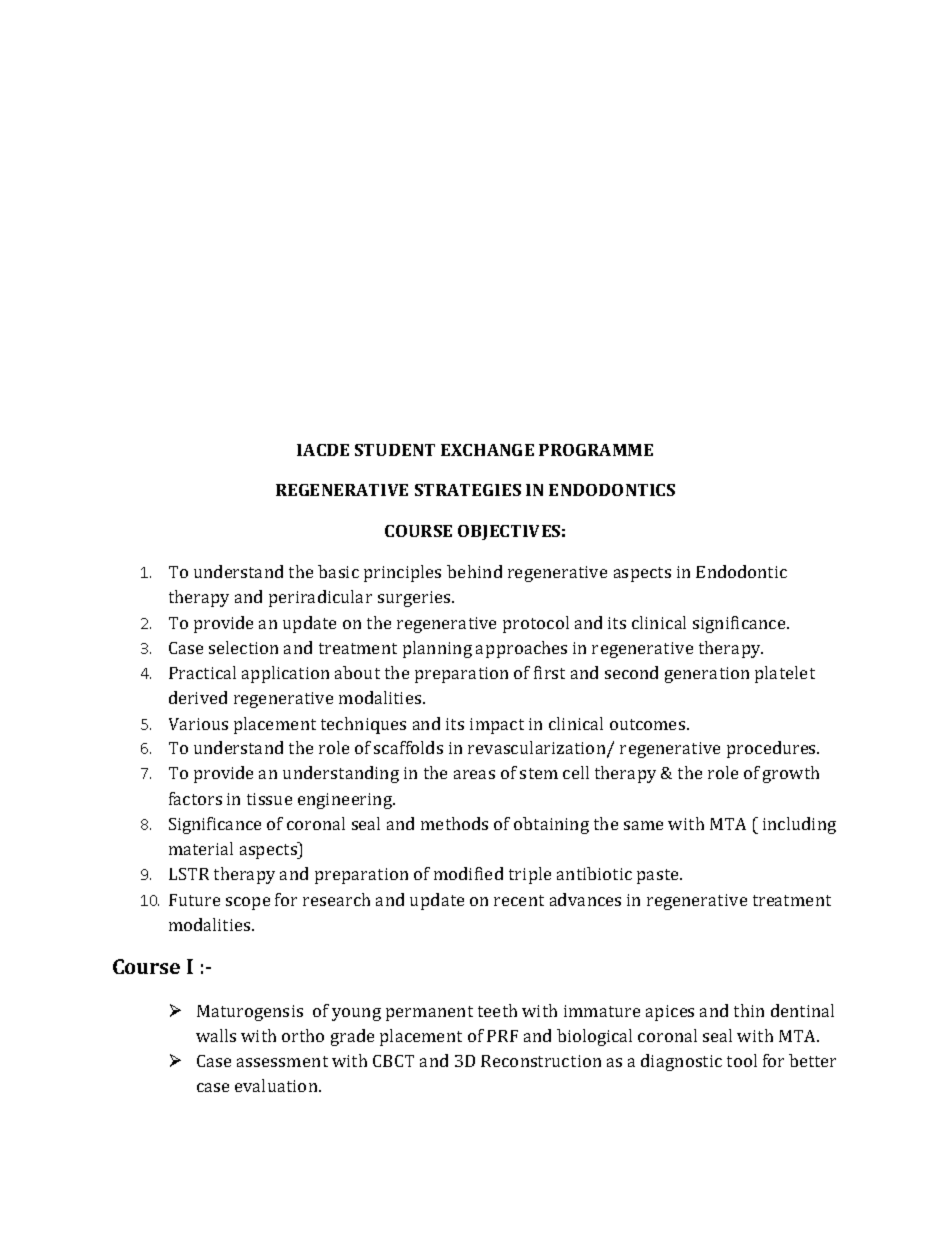  Describe the element at coordinates (487, 450) in the screenshot. I see `EXCHANGE` at that location.
